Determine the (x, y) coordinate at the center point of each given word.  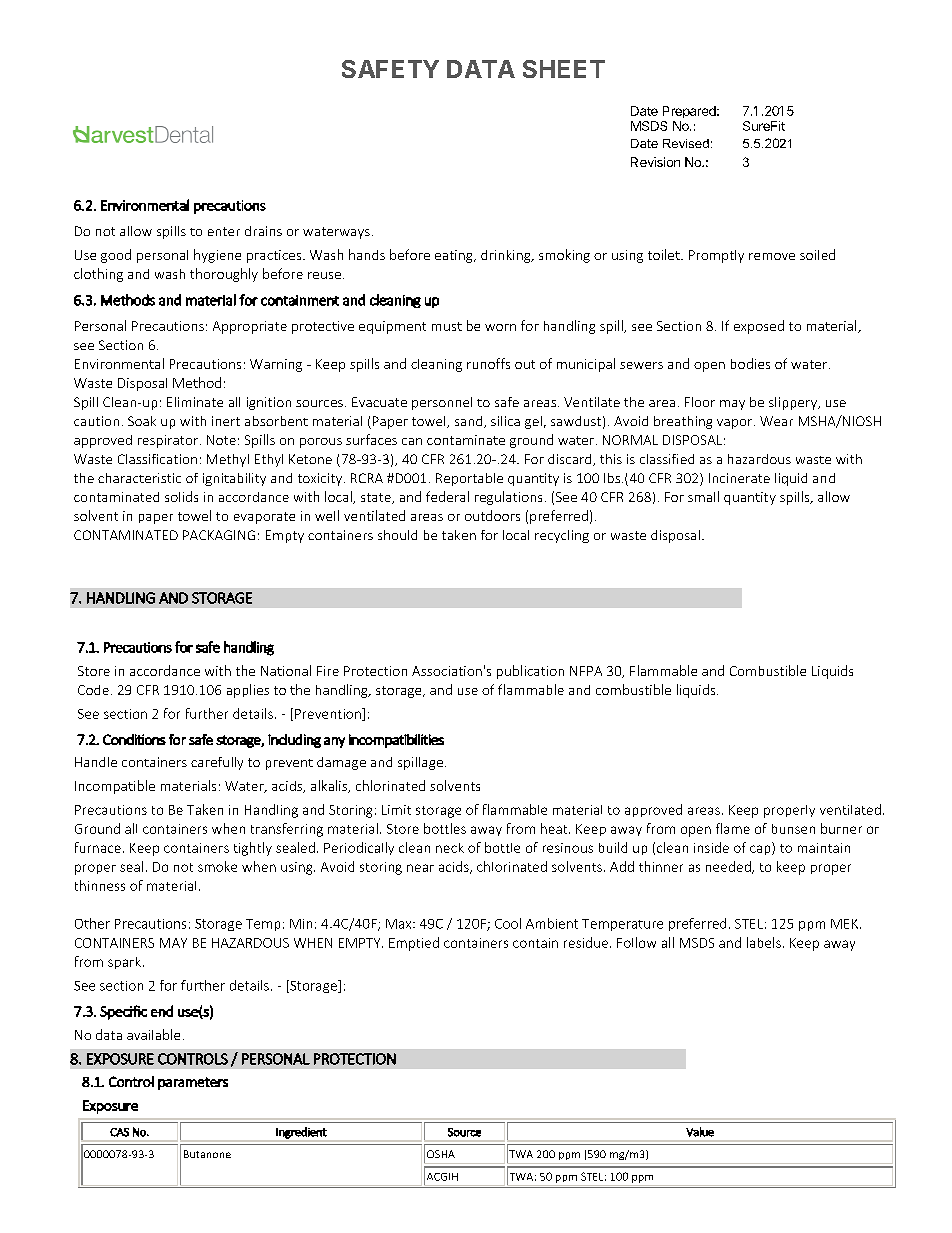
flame (733, 828)
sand (470, 422)
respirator (169, 441)
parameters (193, 1083)
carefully (217, 763)
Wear (776, 421)
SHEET (564, 69)
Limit (396, 810)
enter (224, 231)
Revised (686, 143)
